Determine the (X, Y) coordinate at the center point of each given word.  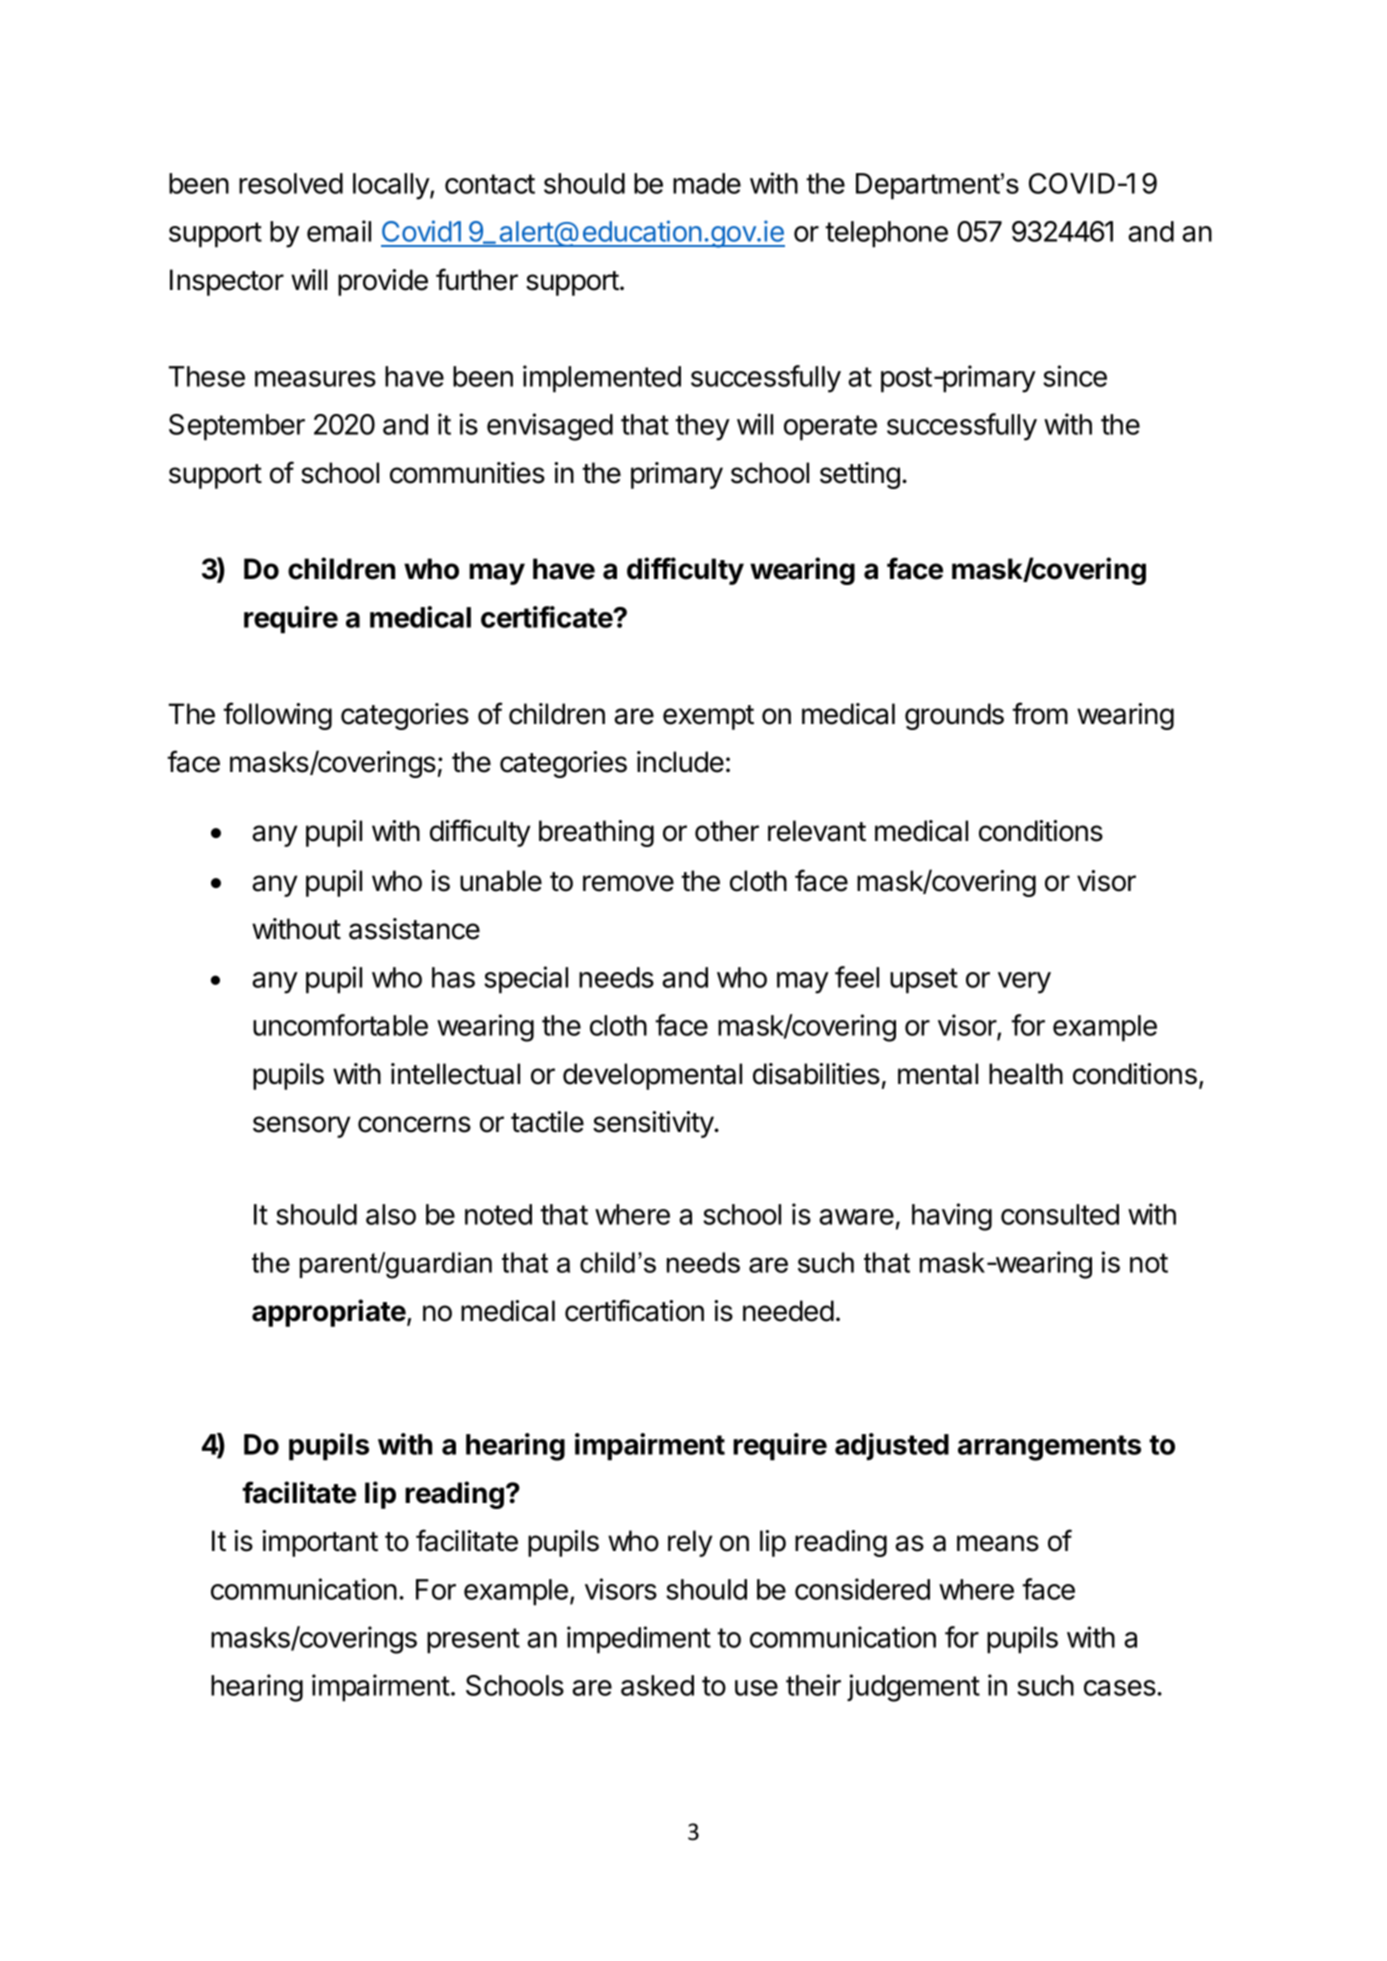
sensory (301, 1127)
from (1040, 713)
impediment (639, 1640)
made (707, 183)
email (339, 231)
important (320, 1543)
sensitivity (654, 1124)
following (277, 716)
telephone (886, 234)
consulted (1060, 1214)
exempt (708, 717)
